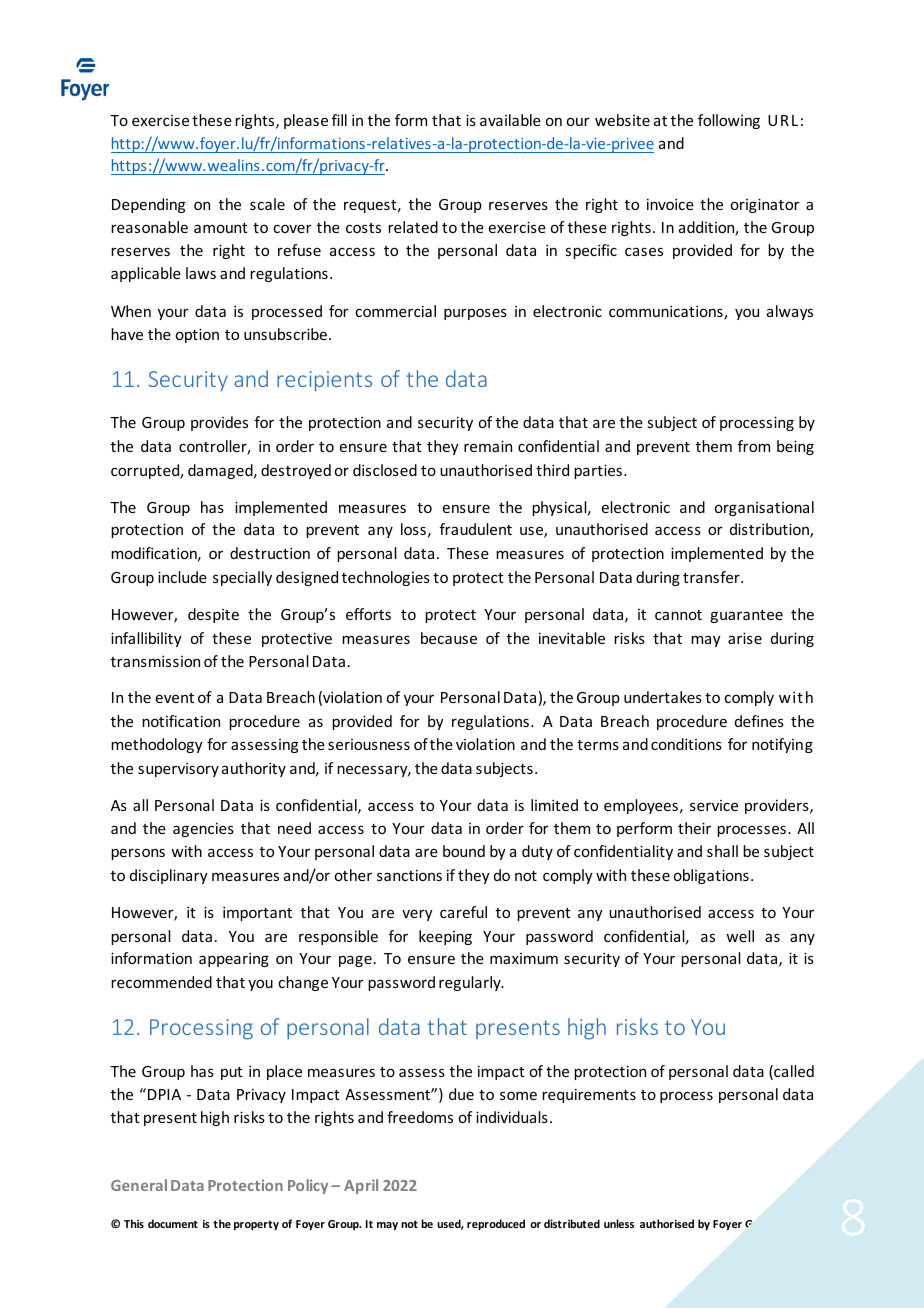 The height and width of the screenshot is (1308, 924). Describe the element at coordinates (173, 1223) in the screenshot. I see `document` at that location.
